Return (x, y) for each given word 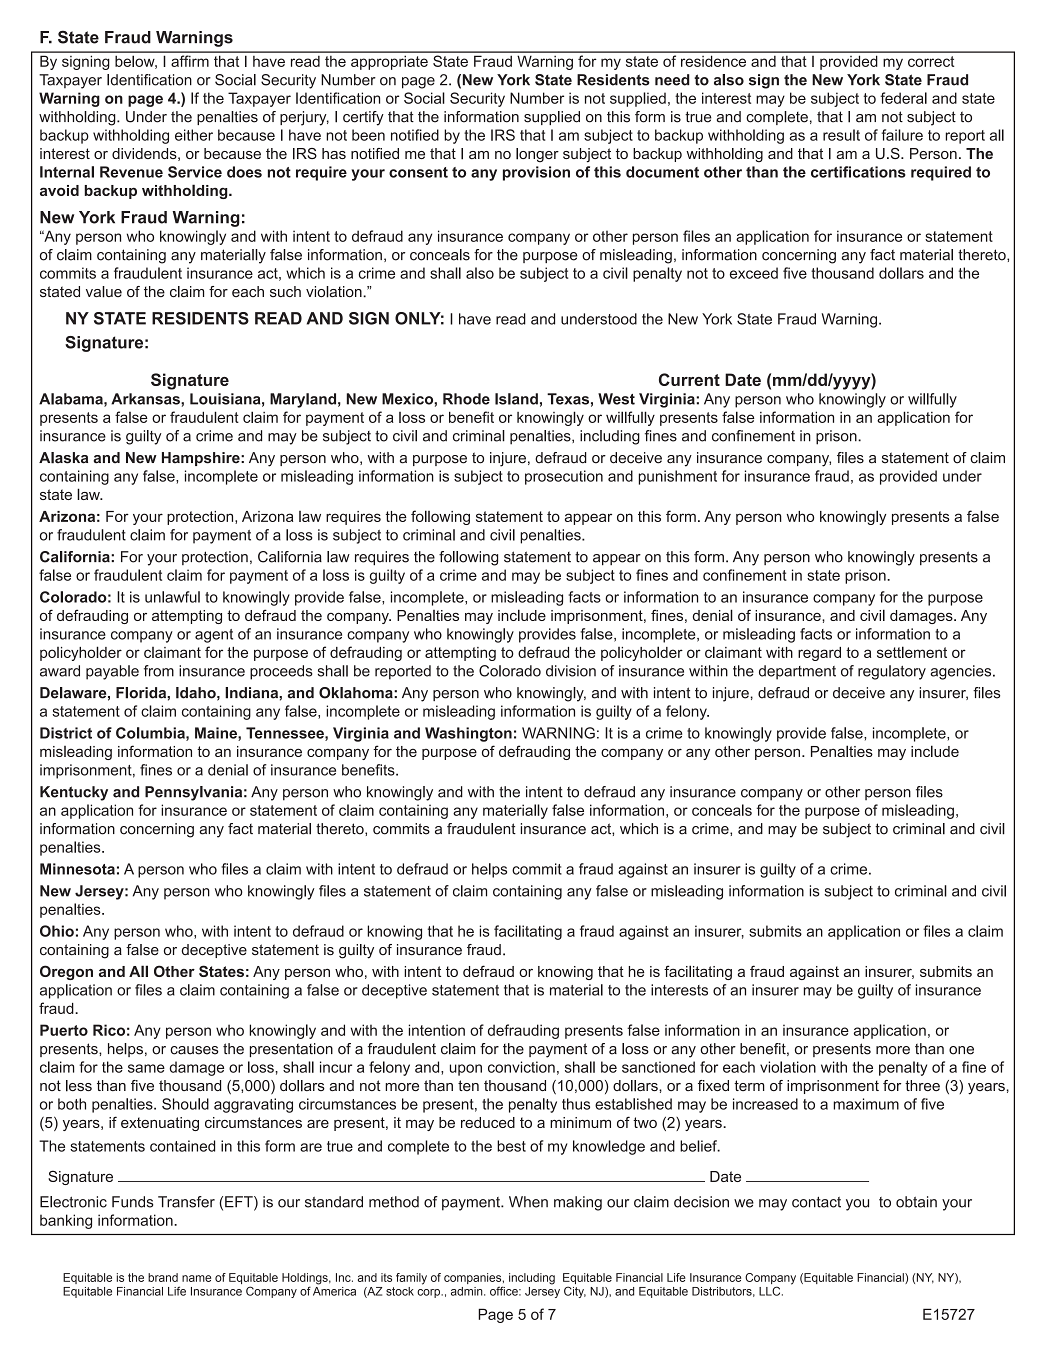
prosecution (564, 477)
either (194, 135)
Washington (468, 734)
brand (163, 1277)
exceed (754, 273)
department (797, 672)
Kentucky (74, 793)
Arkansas (146, 399)
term (749, 1085)
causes (194, 1050)
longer (537, 155)
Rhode (466, 399)
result (841, 135)
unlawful (172, 597)
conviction (521, 1067)
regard (819, 654)
